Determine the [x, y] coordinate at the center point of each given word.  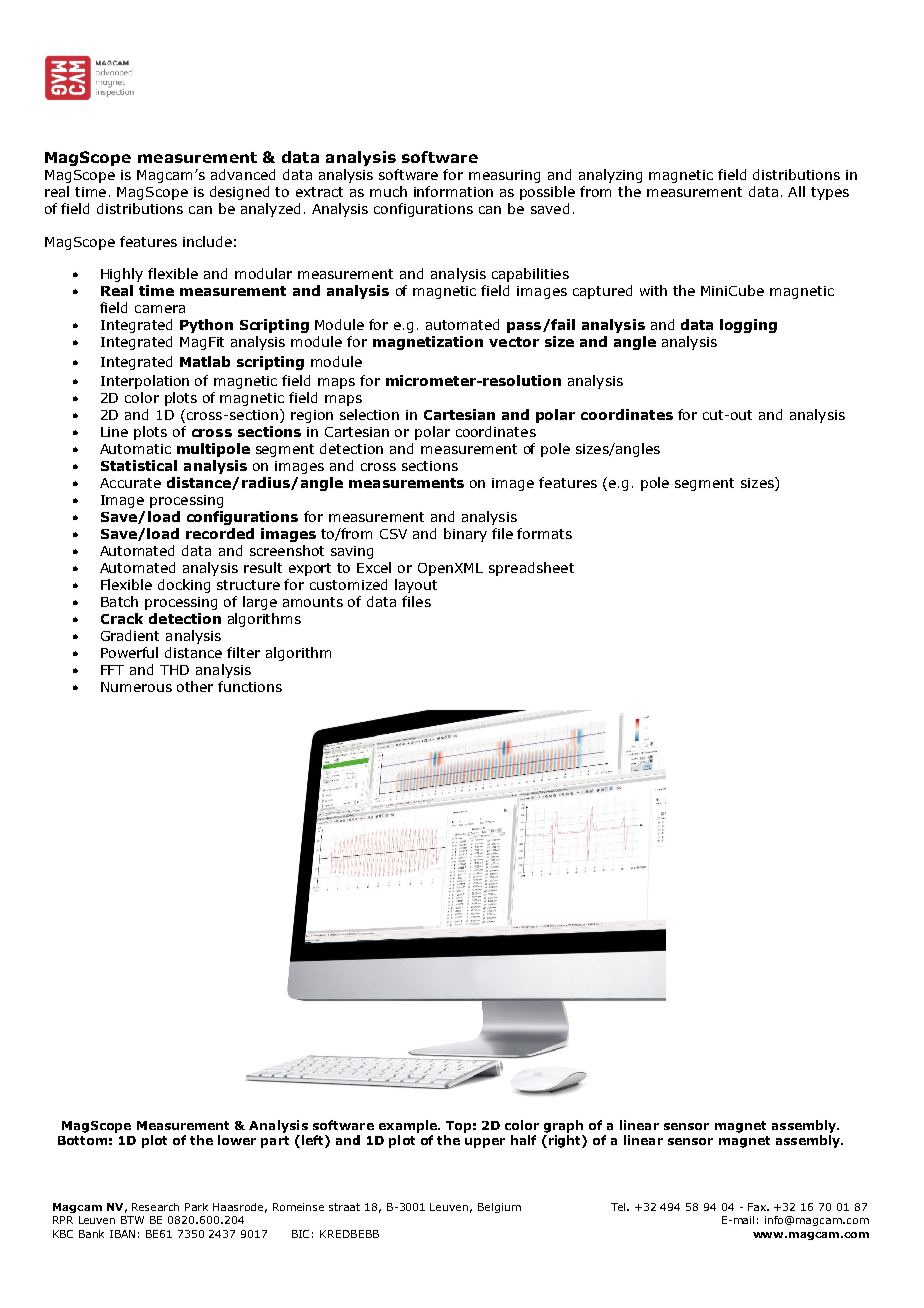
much [388, 191]
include [207, 241]
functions [250, 686]
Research [155, 1207]
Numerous [136, 687]
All [796, 191]
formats [544, 533]
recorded [220, 533]
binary [465, 535]
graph [563, 1126]
